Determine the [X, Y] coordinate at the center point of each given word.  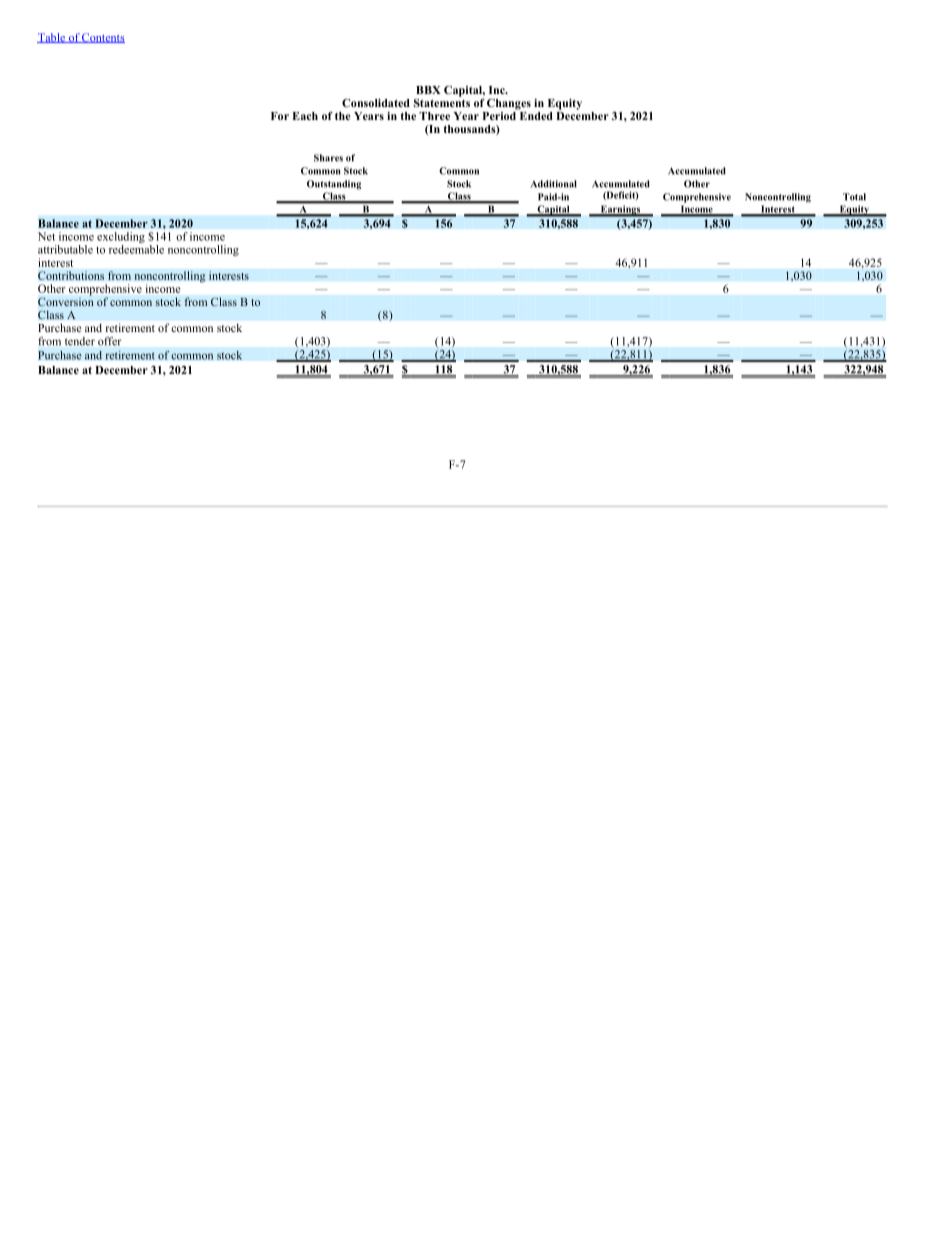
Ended [535, 114]
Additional [554, 184]
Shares [328, 158]
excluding [121, 239]
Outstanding [334, 185]
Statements [442, 101]
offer [109, 341]
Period [500, 114]
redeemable [136, 249]
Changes [509, 104]
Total [854, 197]
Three [434, 116]
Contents [102, 38]
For [280, 116]
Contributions [71, 275]
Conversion [66, 300]
